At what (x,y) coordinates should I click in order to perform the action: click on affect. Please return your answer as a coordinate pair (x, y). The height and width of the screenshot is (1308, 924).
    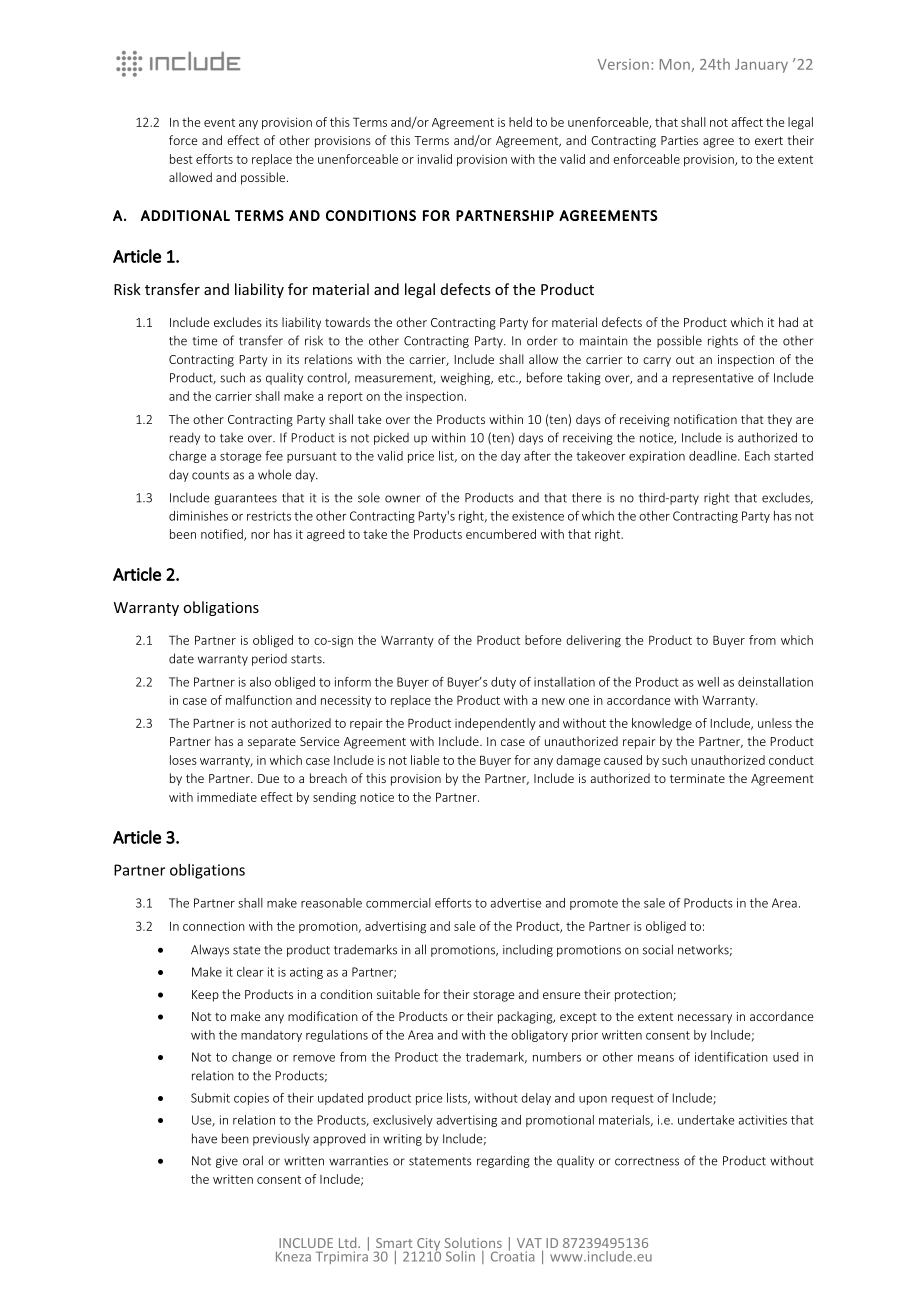
    Looking at the image, I should click on (747, 122).
